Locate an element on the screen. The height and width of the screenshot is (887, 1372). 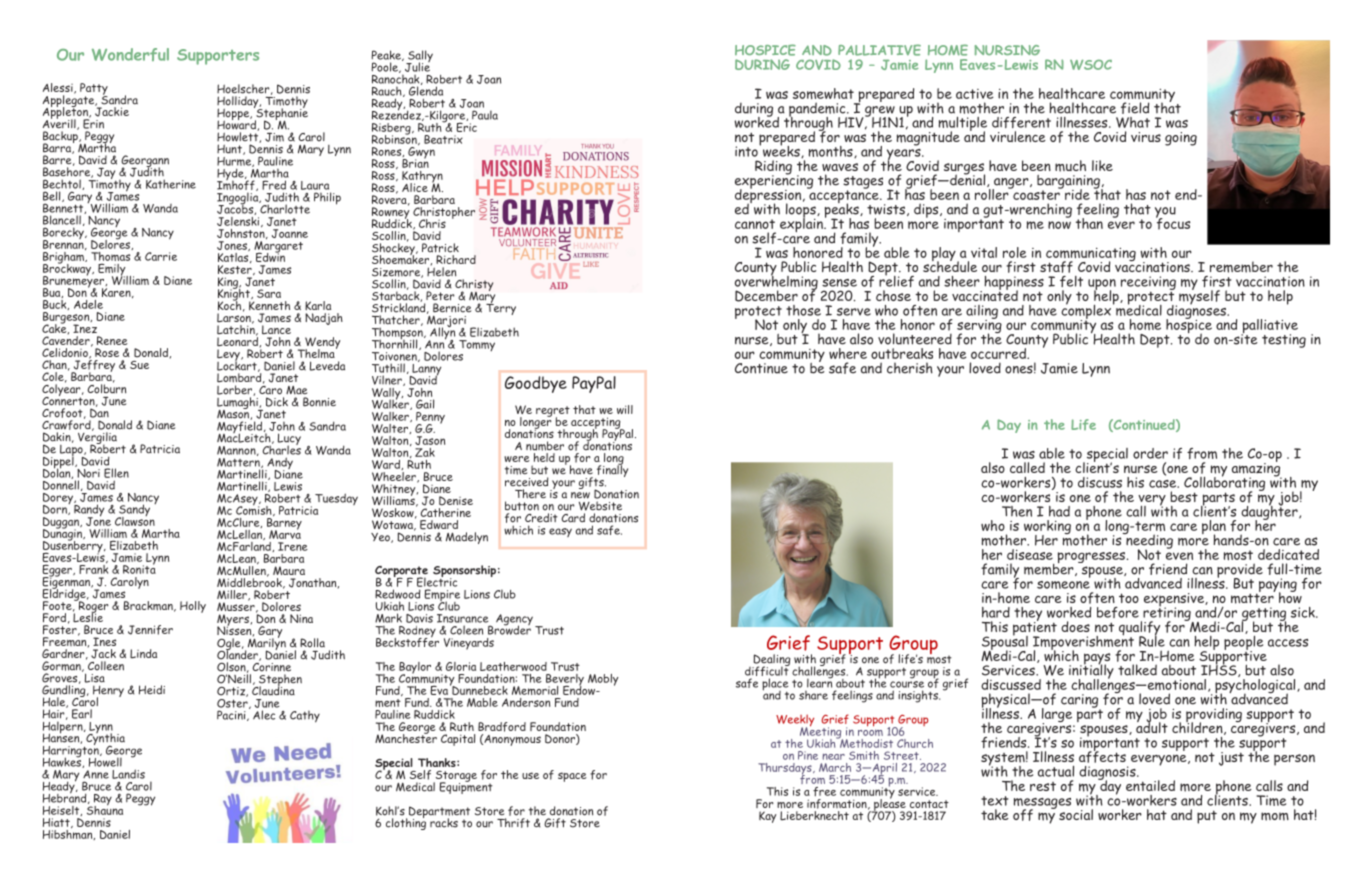
Wonderful is located at coordinates (130, 54).
